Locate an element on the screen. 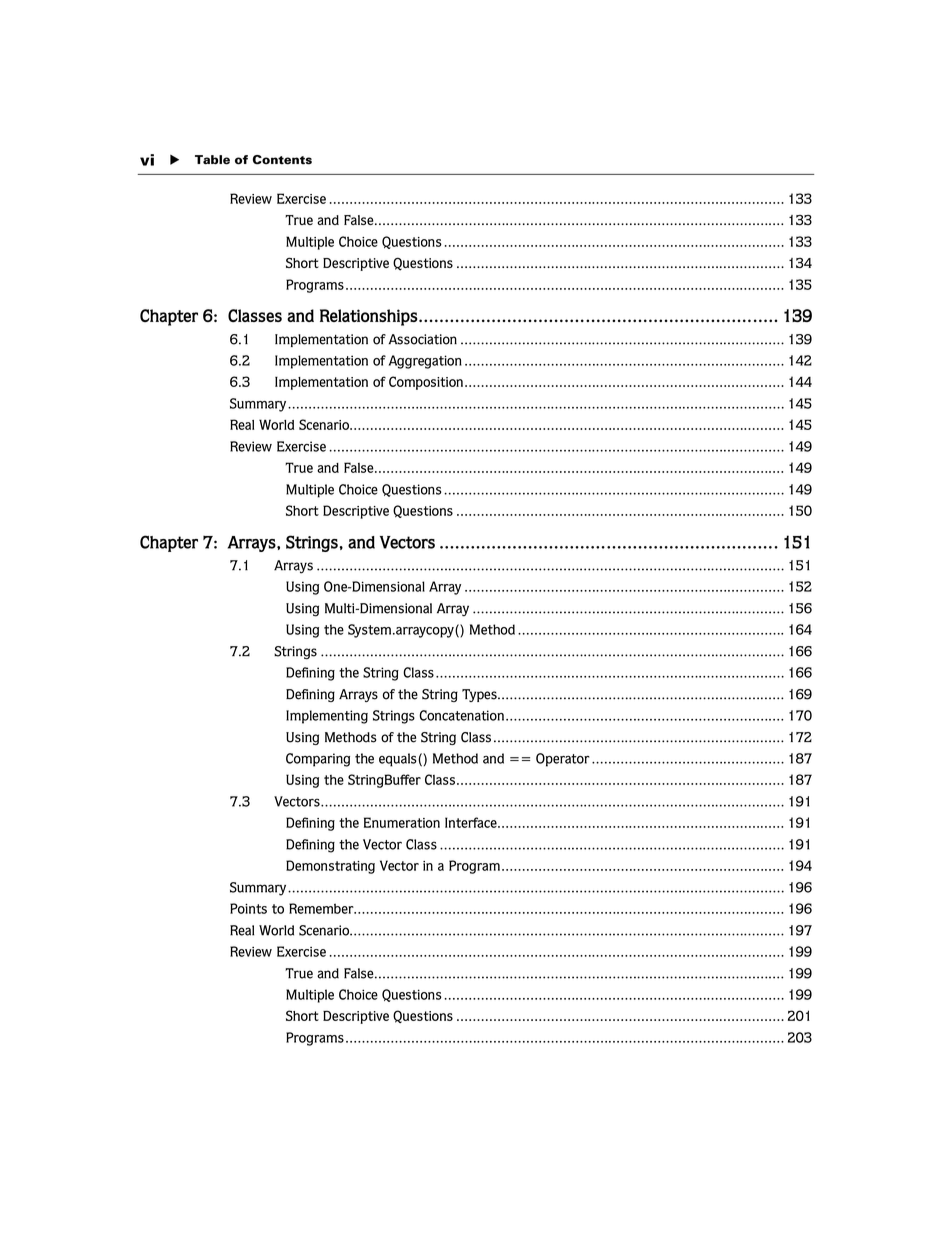 The width and height of the screenshot is (952, 1233). Comparing is located at coordinates (318, 760).
